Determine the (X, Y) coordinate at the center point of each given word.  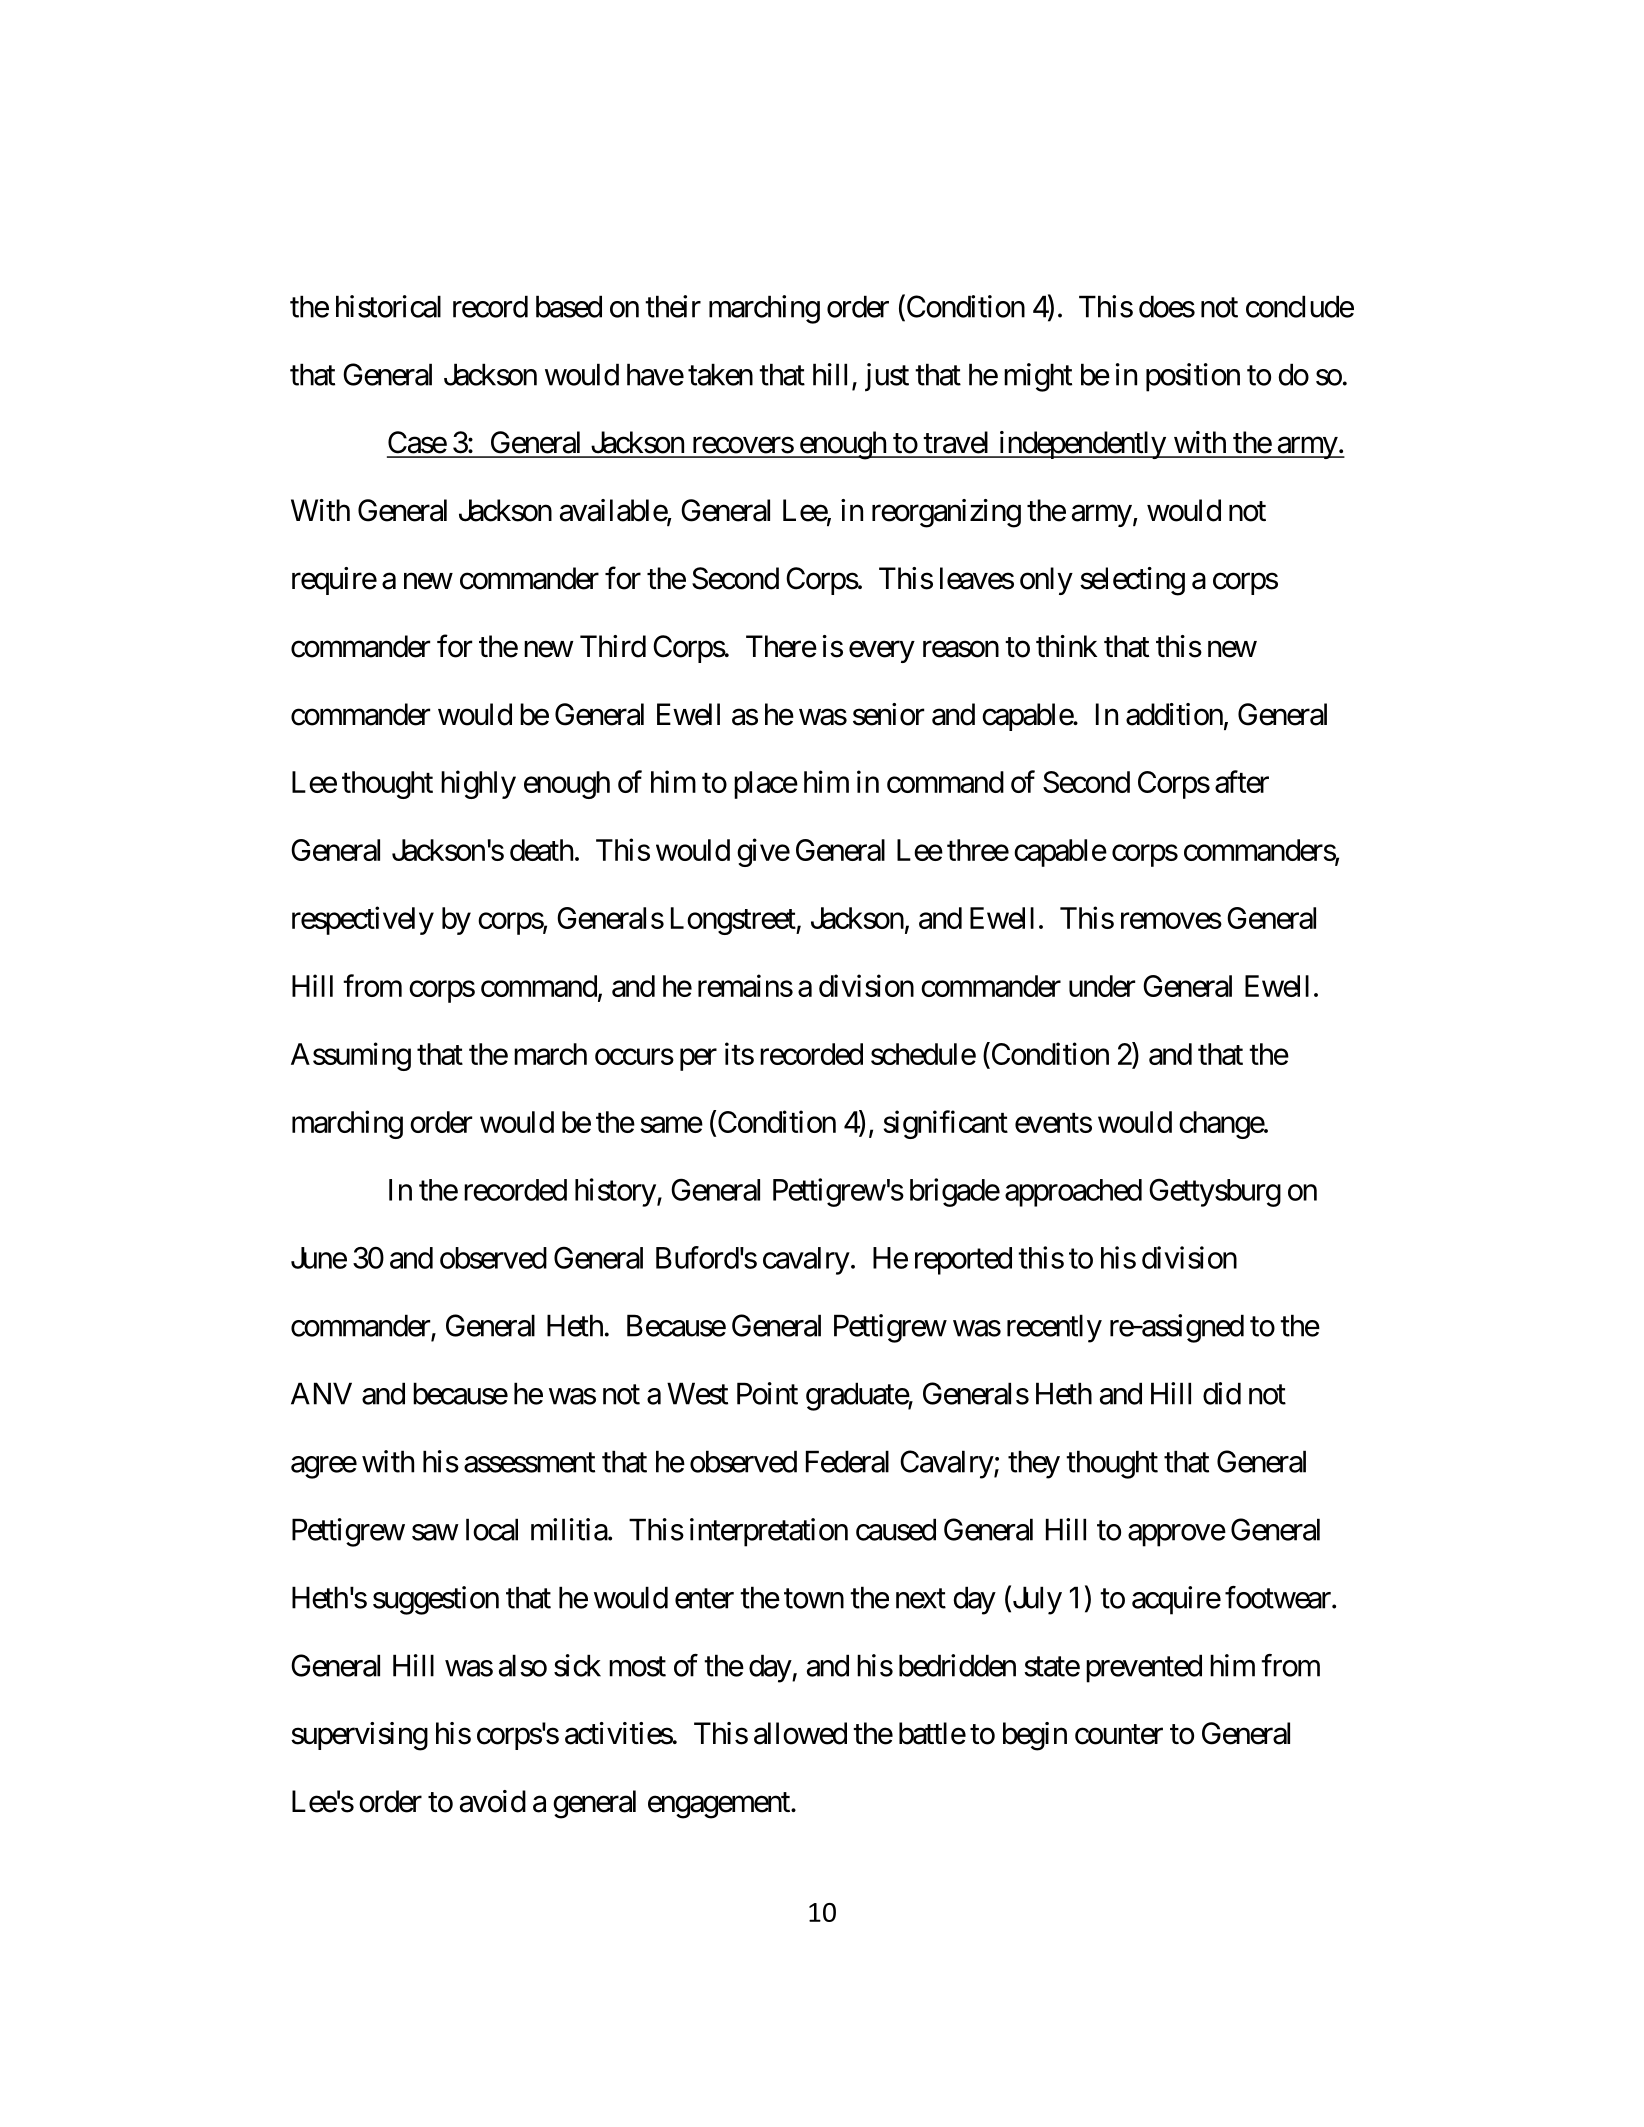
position (1193, 377)
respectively (363, 920)
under (1102, 986)
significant (946, 1124)
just (887, 377)
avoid (493, 1801)
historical (388, 306)
